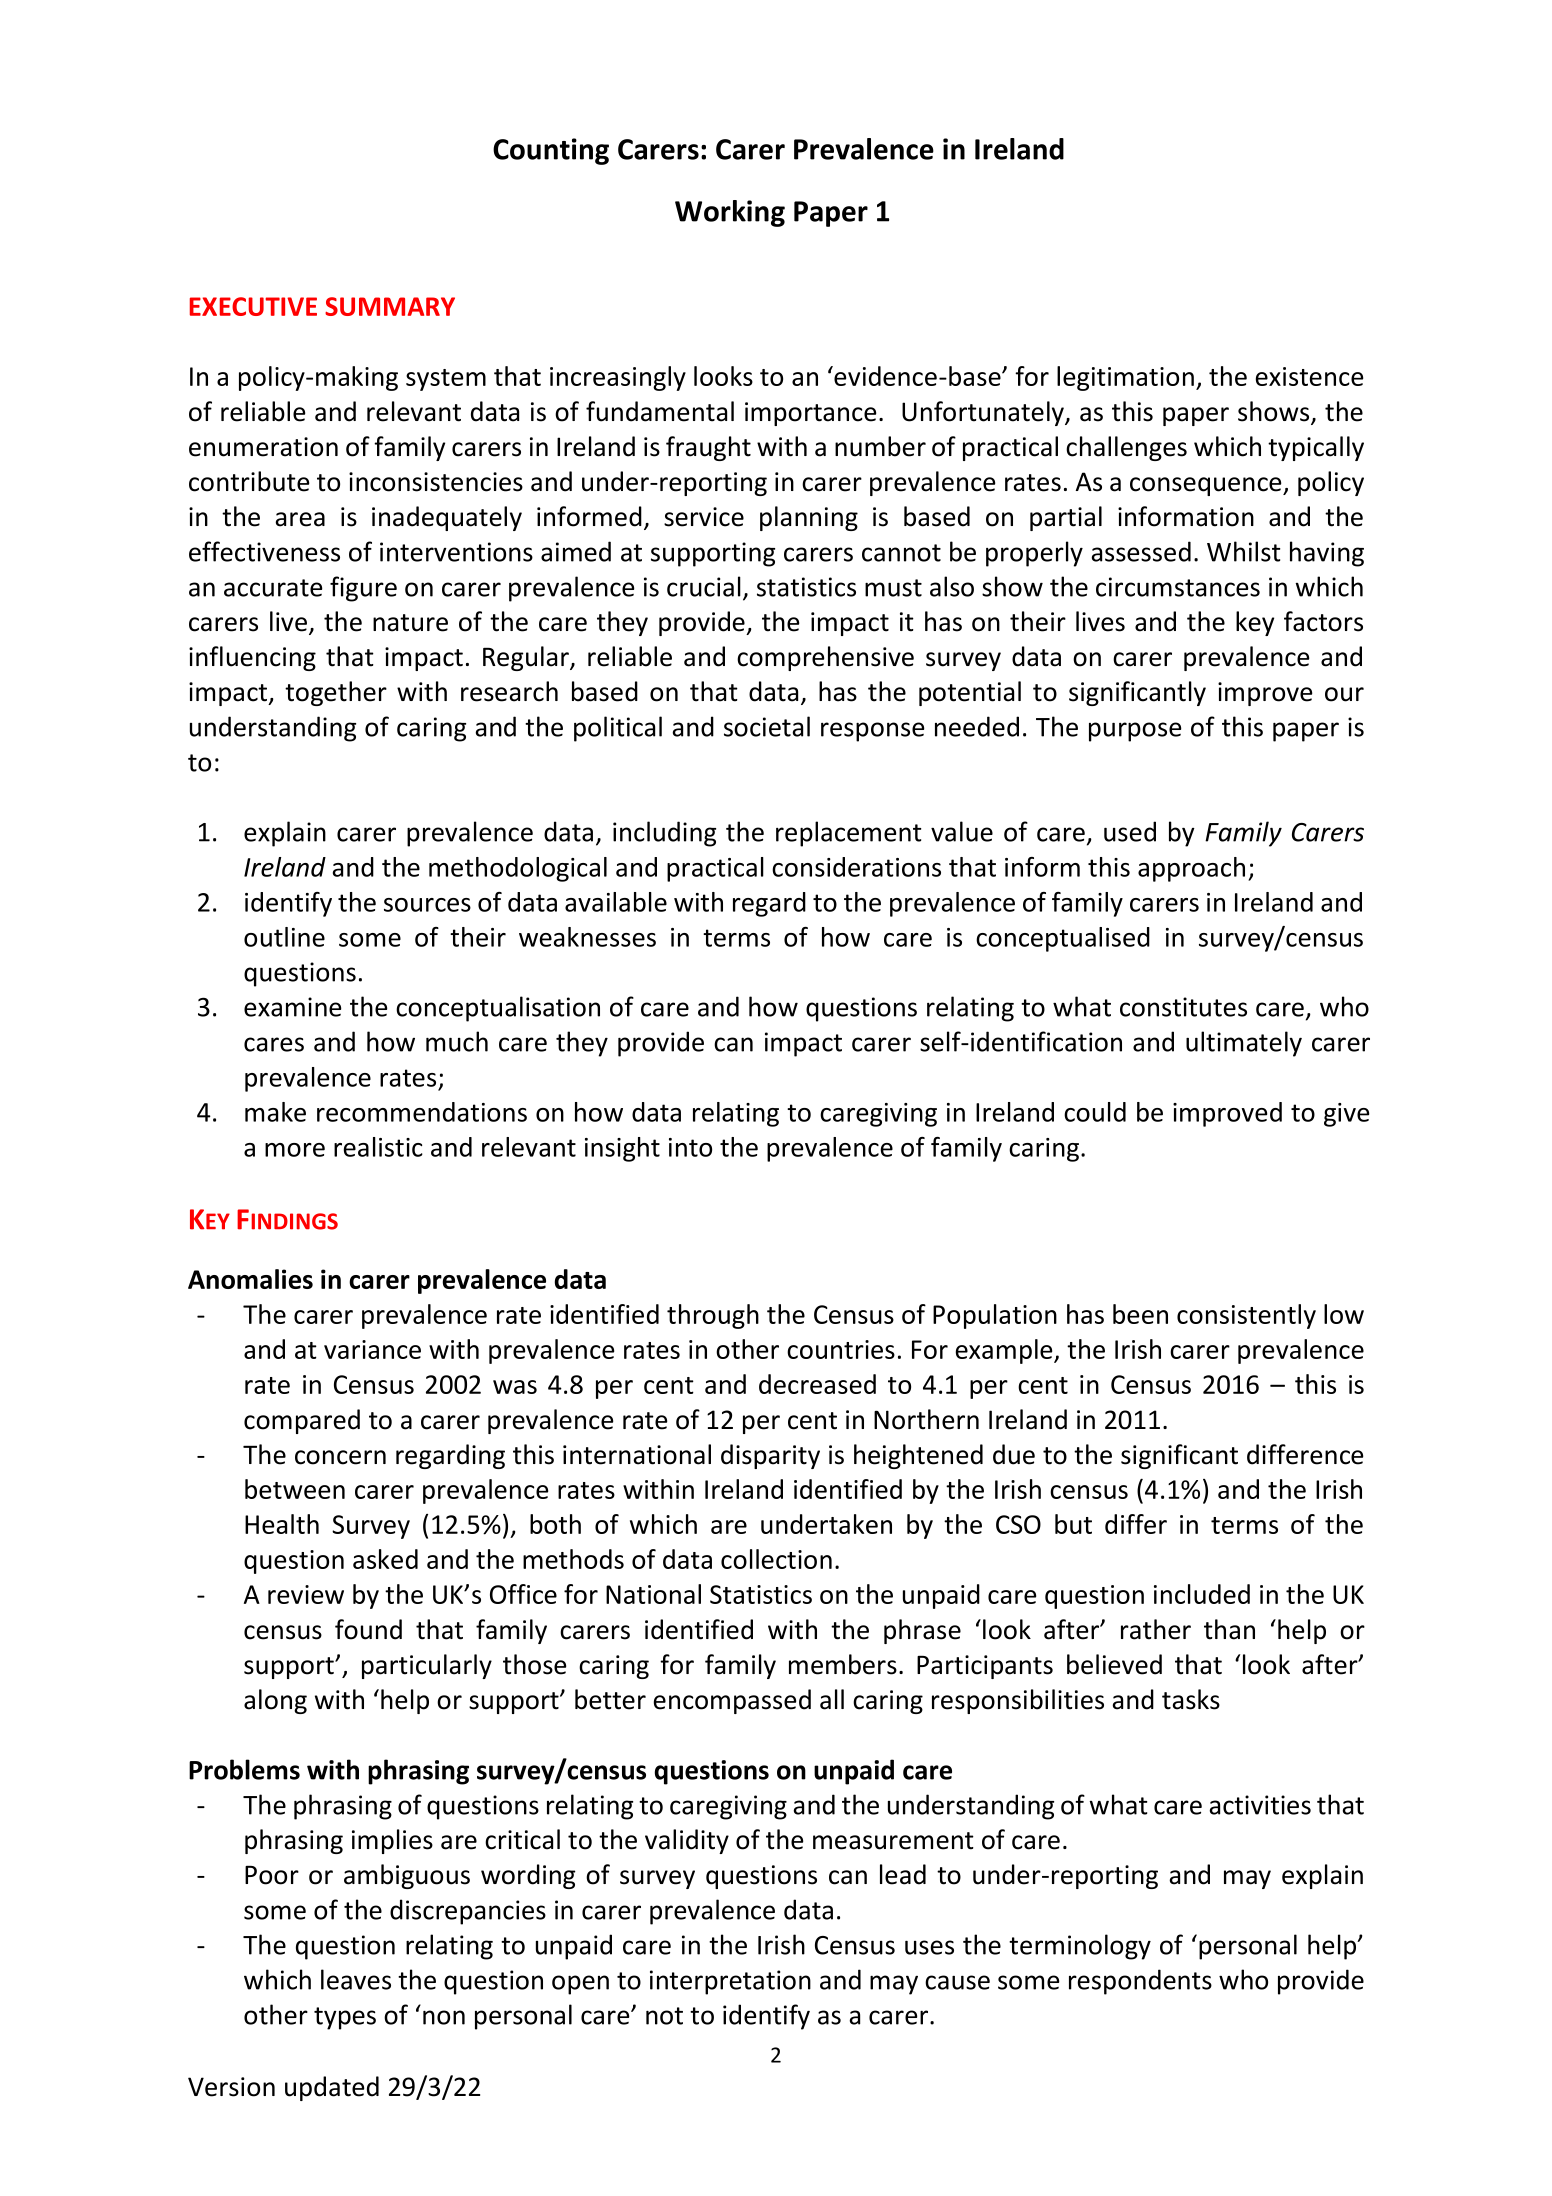 The image size is (1552, 2196). What do you see at coordinates (363, 589) in the screenshot?
I see `figure` at bounding box center [363, 589].
